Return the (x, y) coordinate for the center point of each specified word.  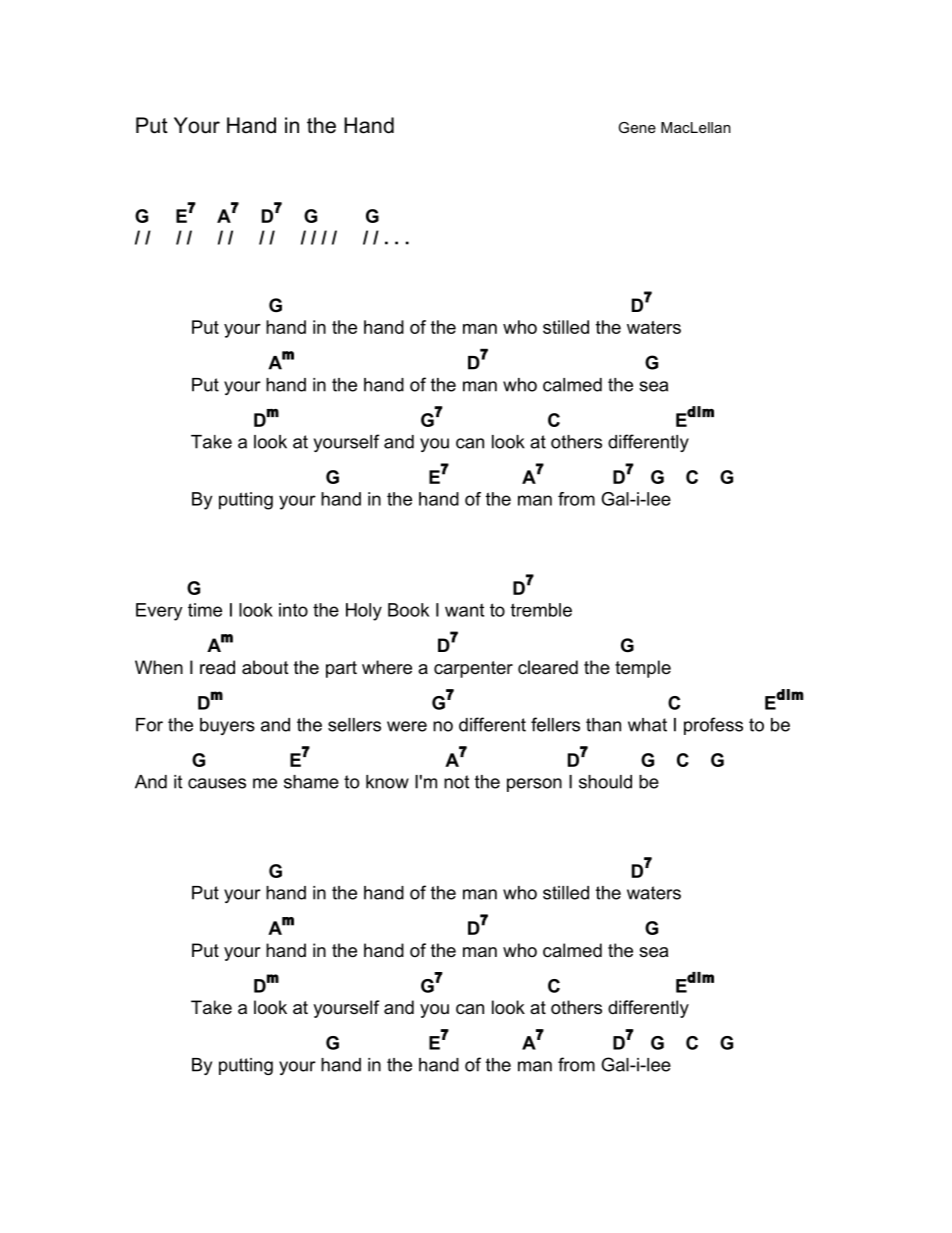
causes (217, 783)
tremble (541, 610)
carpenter (473, 669)
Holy (364, 612)
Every (159, 612)
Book (408, 610)
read (217, 667)
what (647, 725)
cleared (548, 667)
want (464, 610)
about (265, 667)
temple (643, 669)
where (387, 667)
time (205, 610)
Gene (637, 127)
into (293, 610)
